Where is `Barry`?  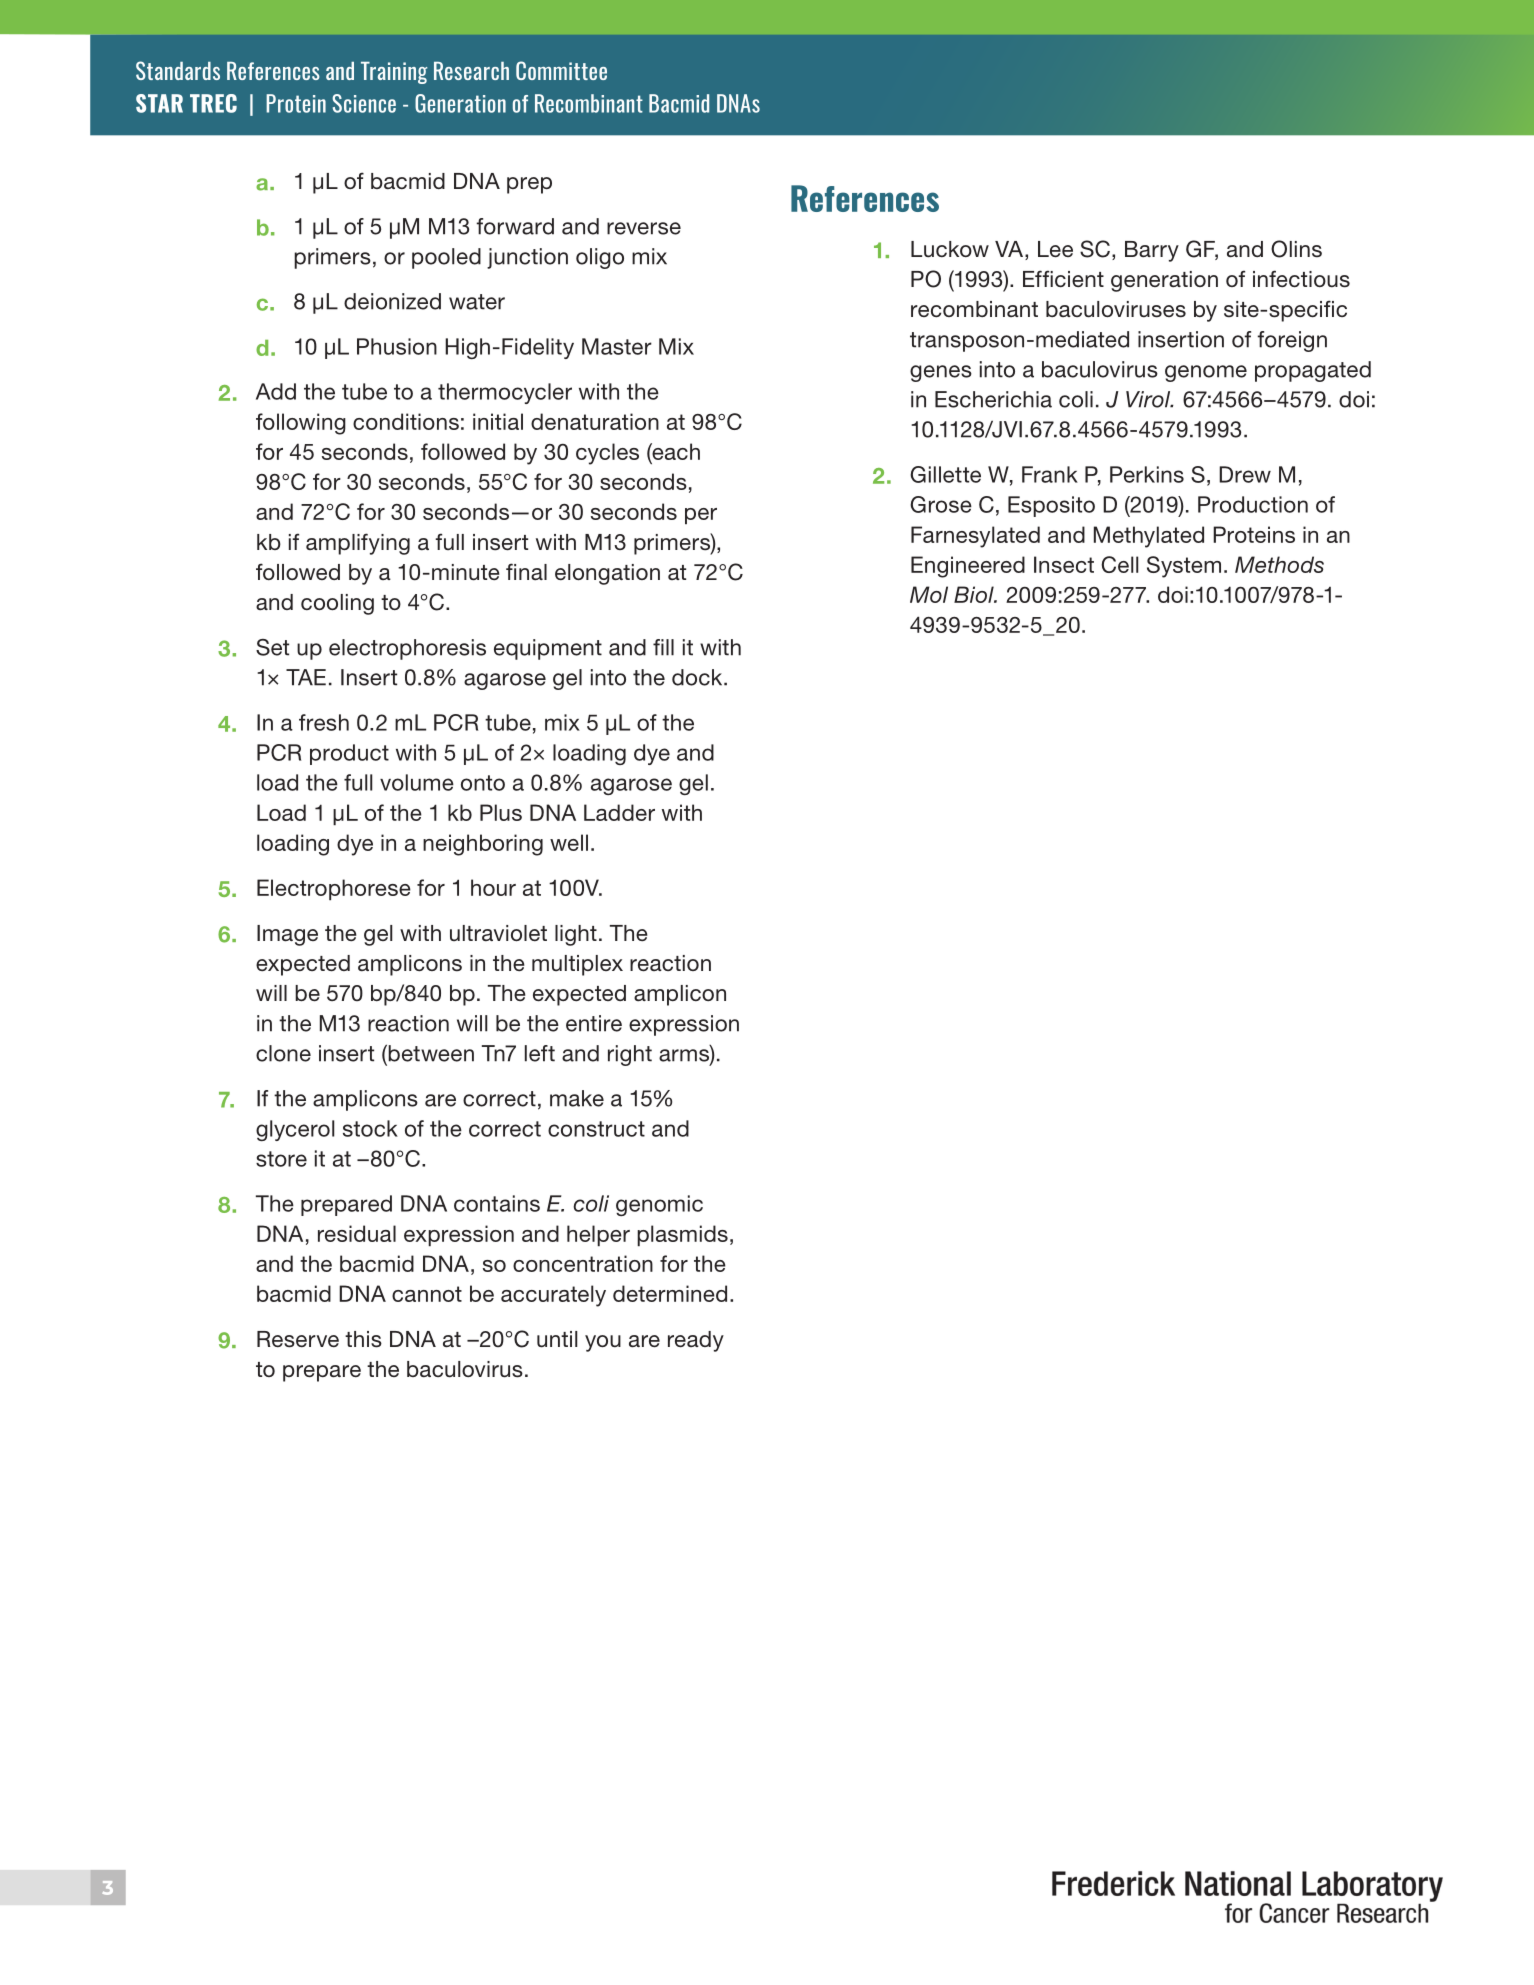 Barry is located at coordinates (1152, 251).
